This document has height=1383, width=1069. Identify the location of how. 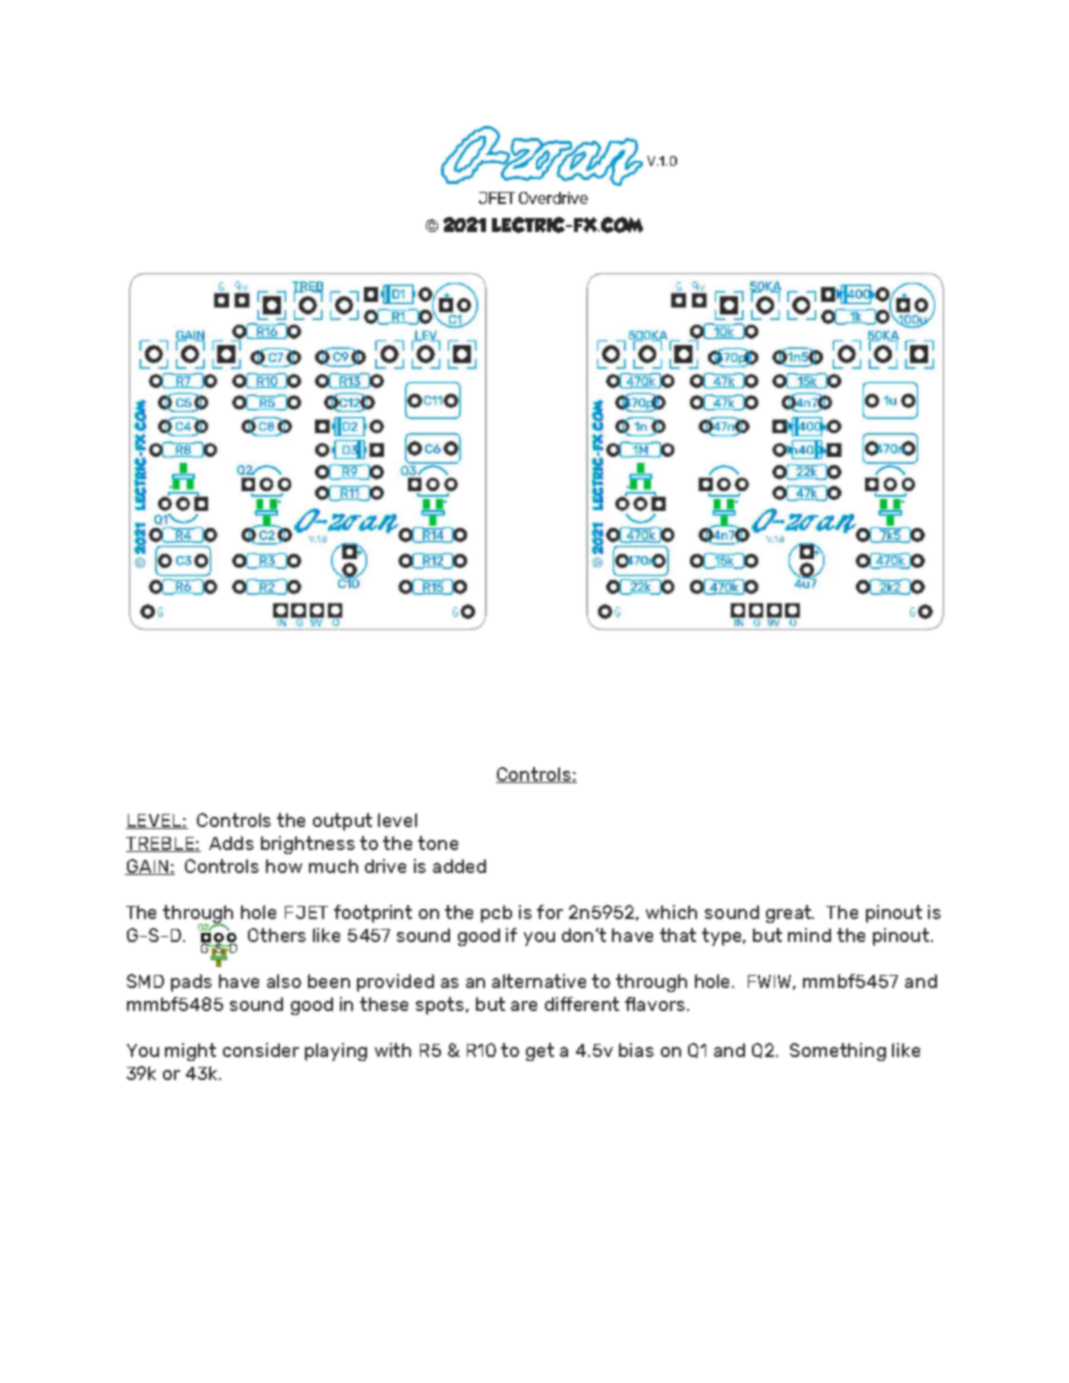
(284, 866).
